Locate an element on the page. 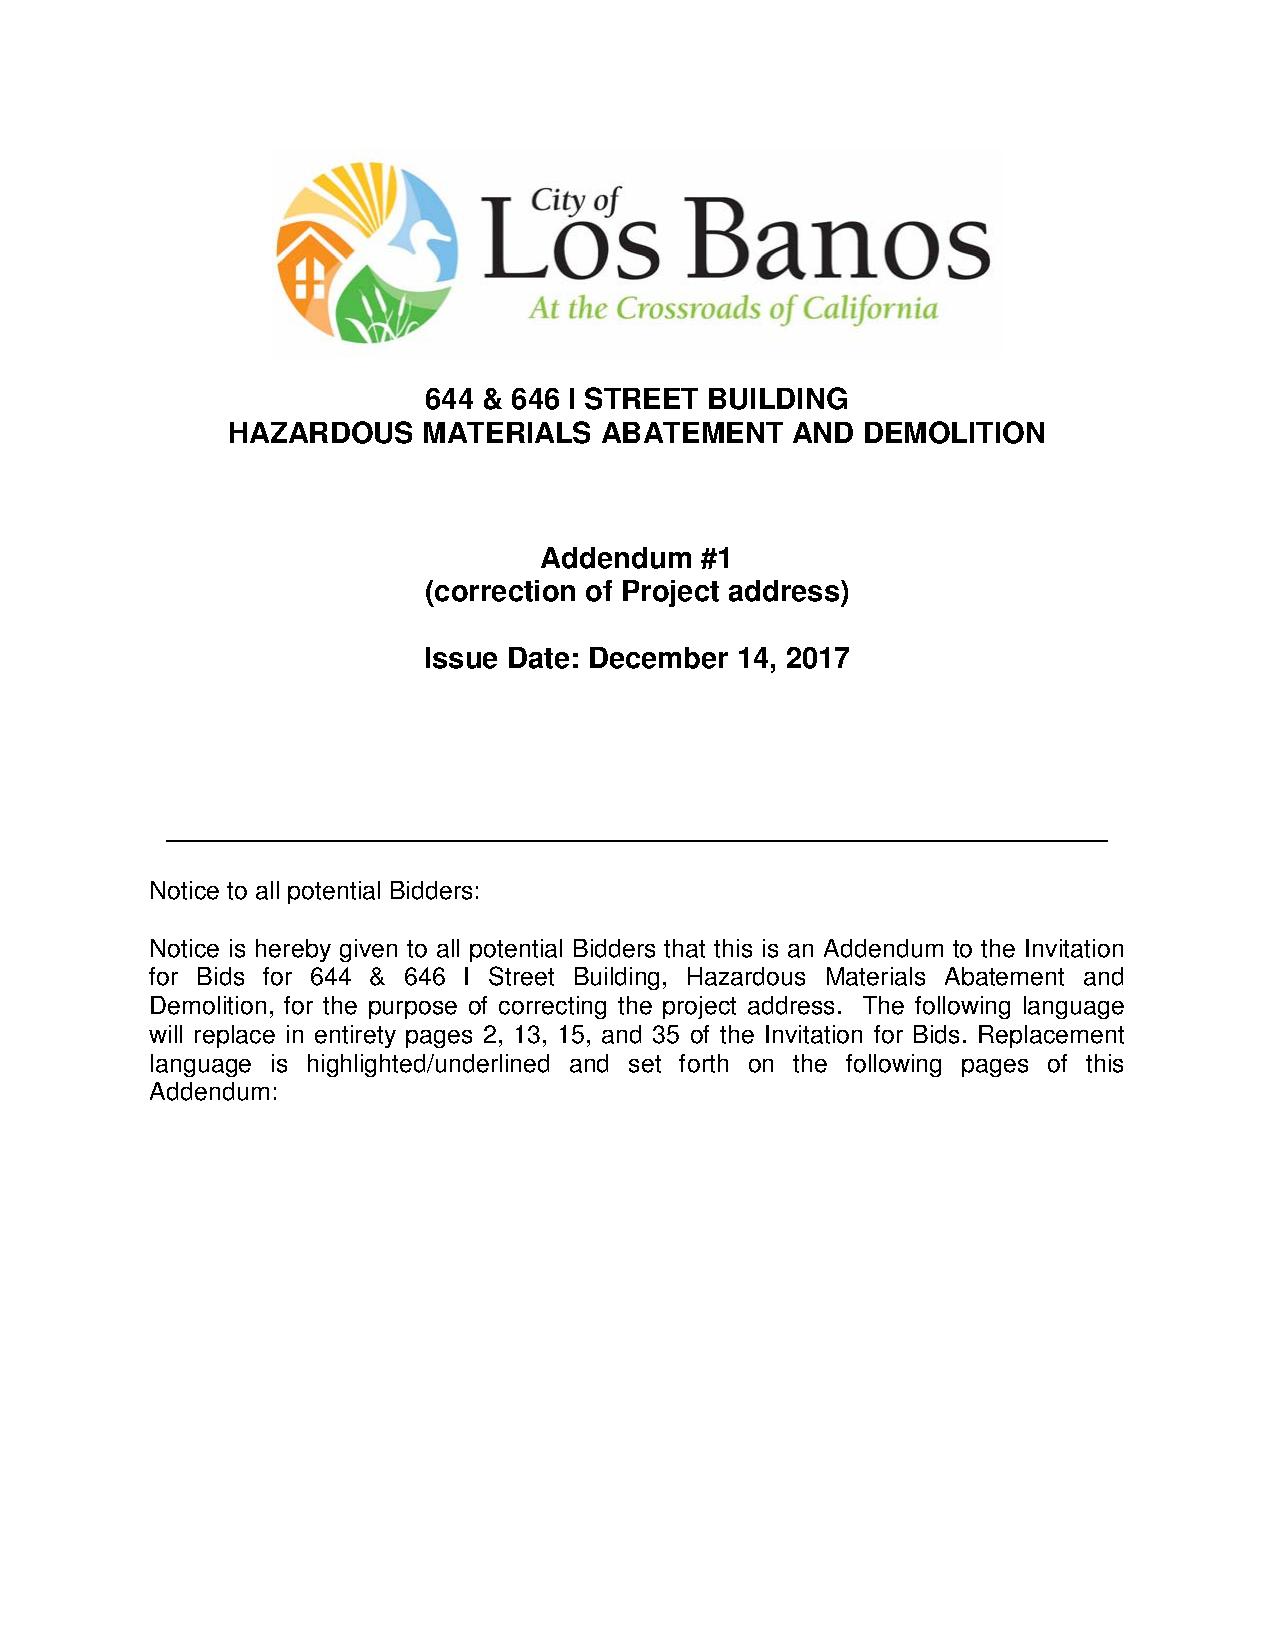 The height and width of the document is (1650, 1275). given is located at coordinates (368, 950).
